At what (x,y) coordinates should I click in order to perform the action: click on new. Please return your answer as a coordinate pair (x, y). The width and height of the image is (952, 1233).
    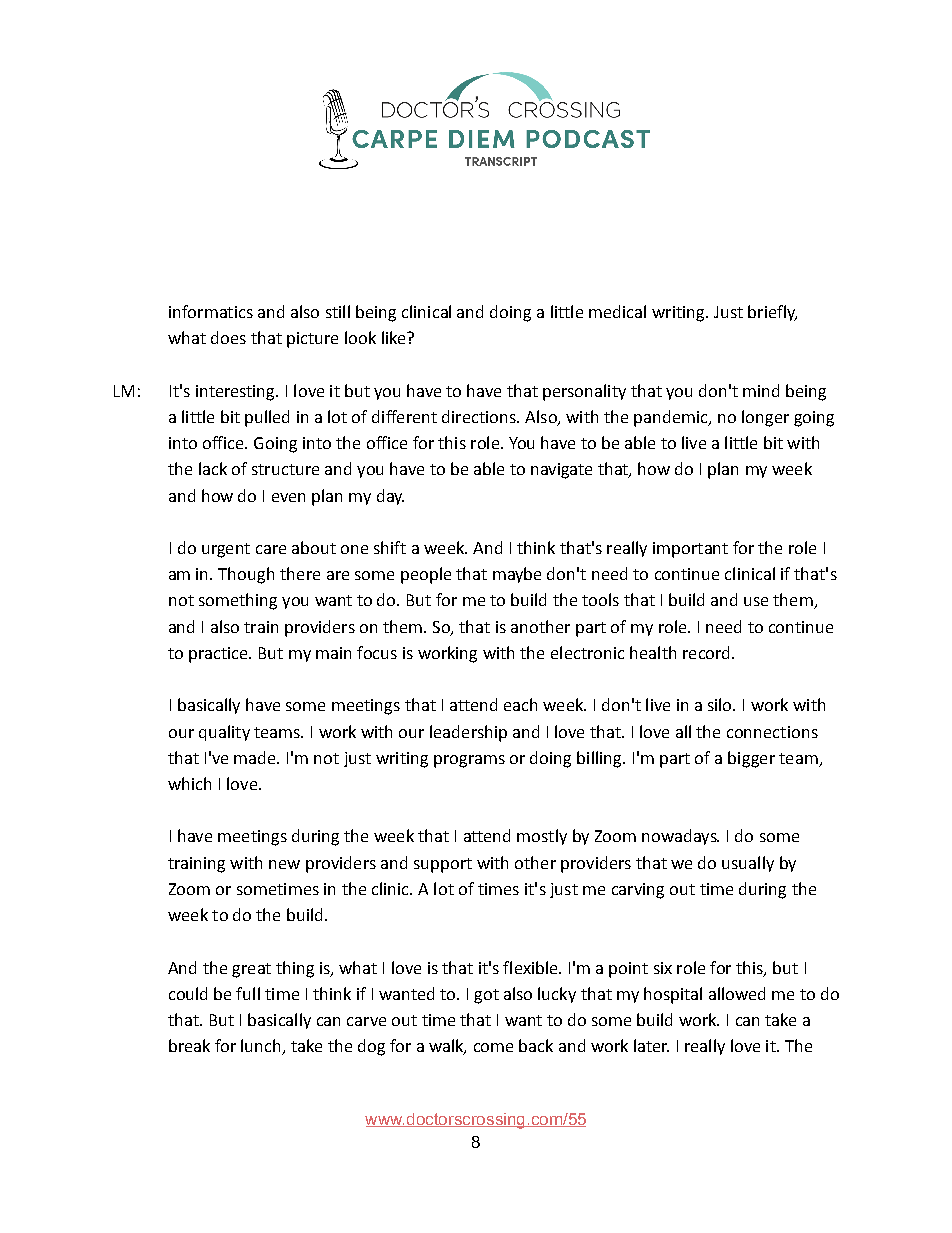
    Looking at the image, I should click on (284, 864).
